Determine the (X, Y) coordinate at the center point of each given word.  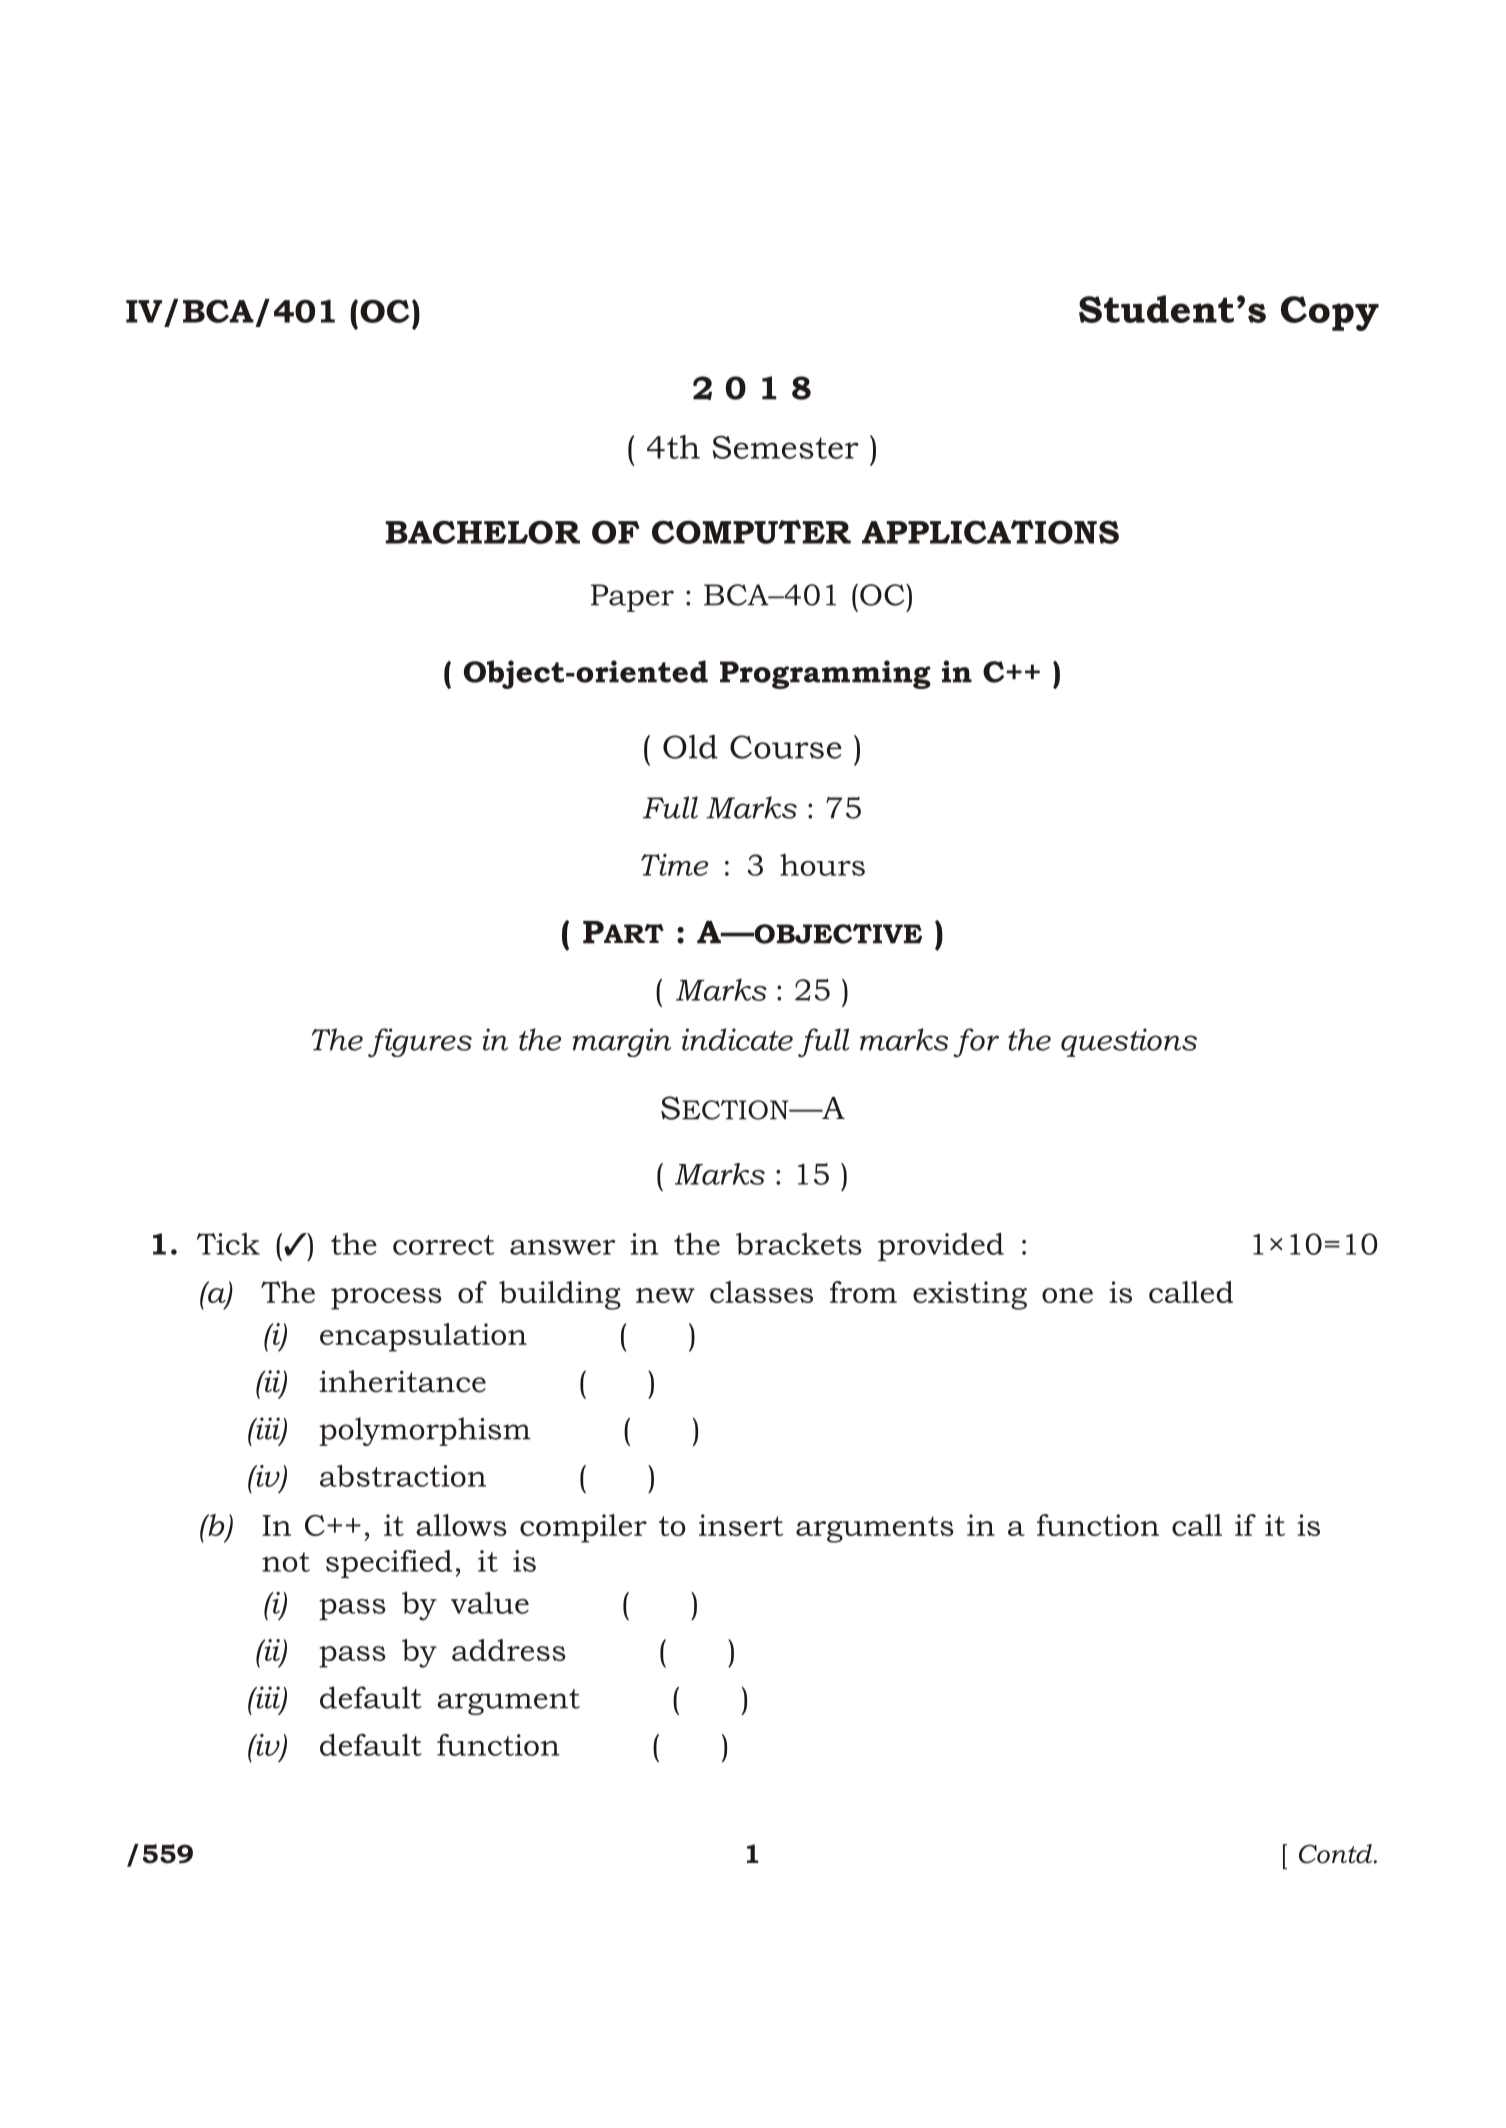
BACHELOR (482, 532)
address (509, 1650)
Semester (786, 447)
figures (420, 1042)
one (1067, 1295)
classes (761, 1292)
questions (1129, 1042)
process (386, 1299)
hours (822, 865)
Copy (1330, 313)
